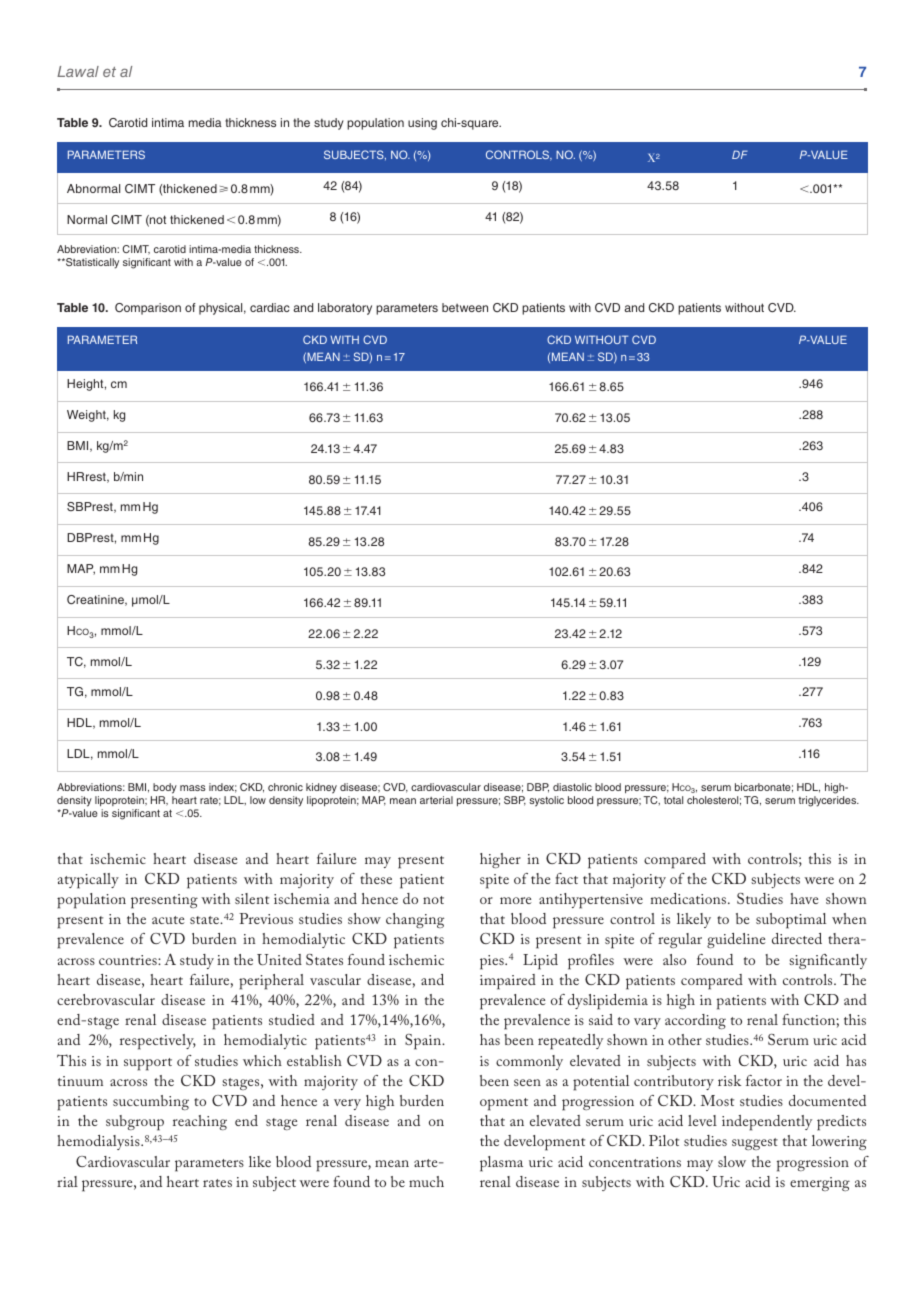 This screenshot has width=924, height=1308. I want to click on plasma, so click(501, 1164).
